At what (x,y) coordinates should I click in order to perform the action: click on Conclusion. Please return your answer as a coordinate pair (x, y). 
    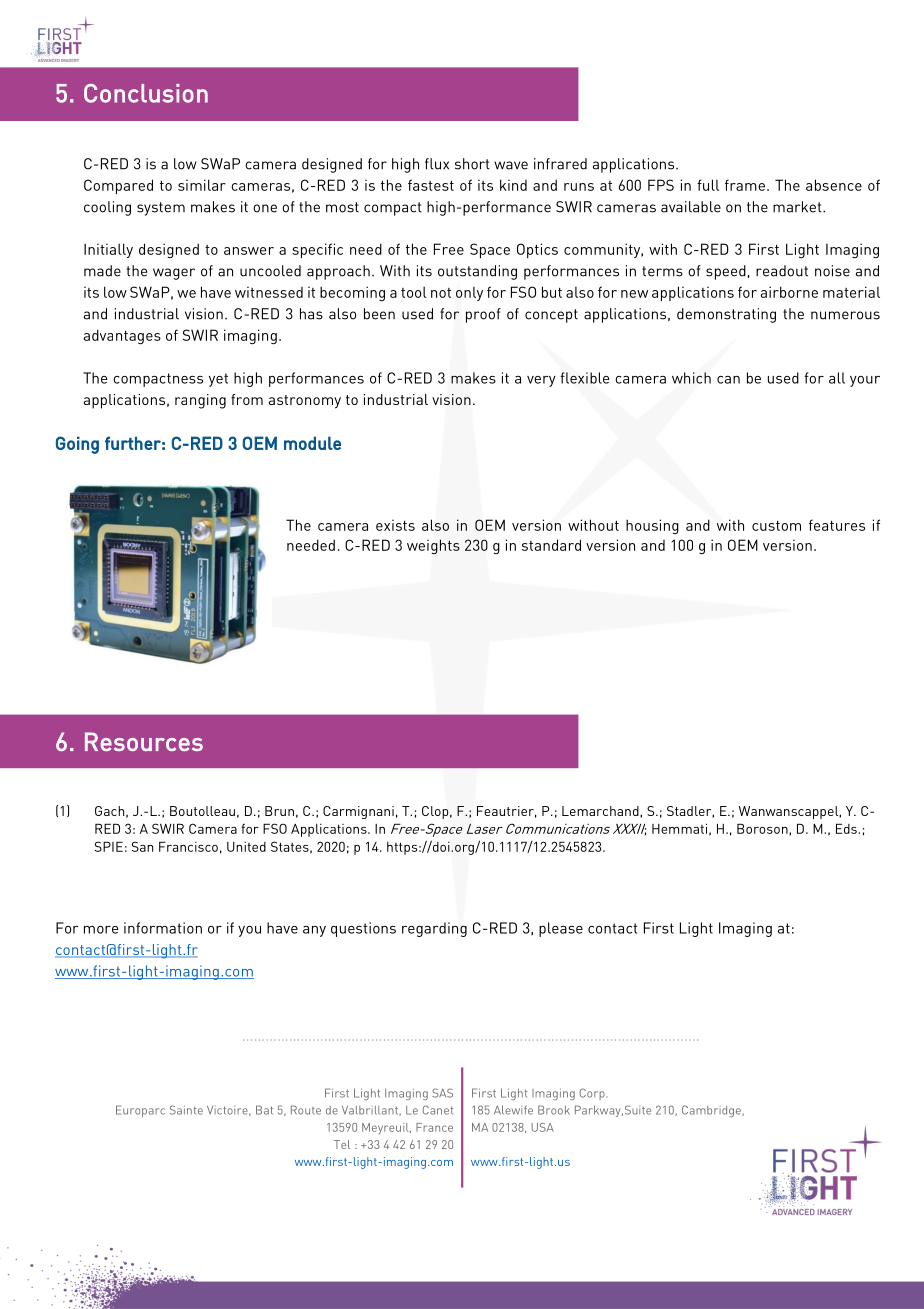
    Looking at the image, I should click on (146, 93).
